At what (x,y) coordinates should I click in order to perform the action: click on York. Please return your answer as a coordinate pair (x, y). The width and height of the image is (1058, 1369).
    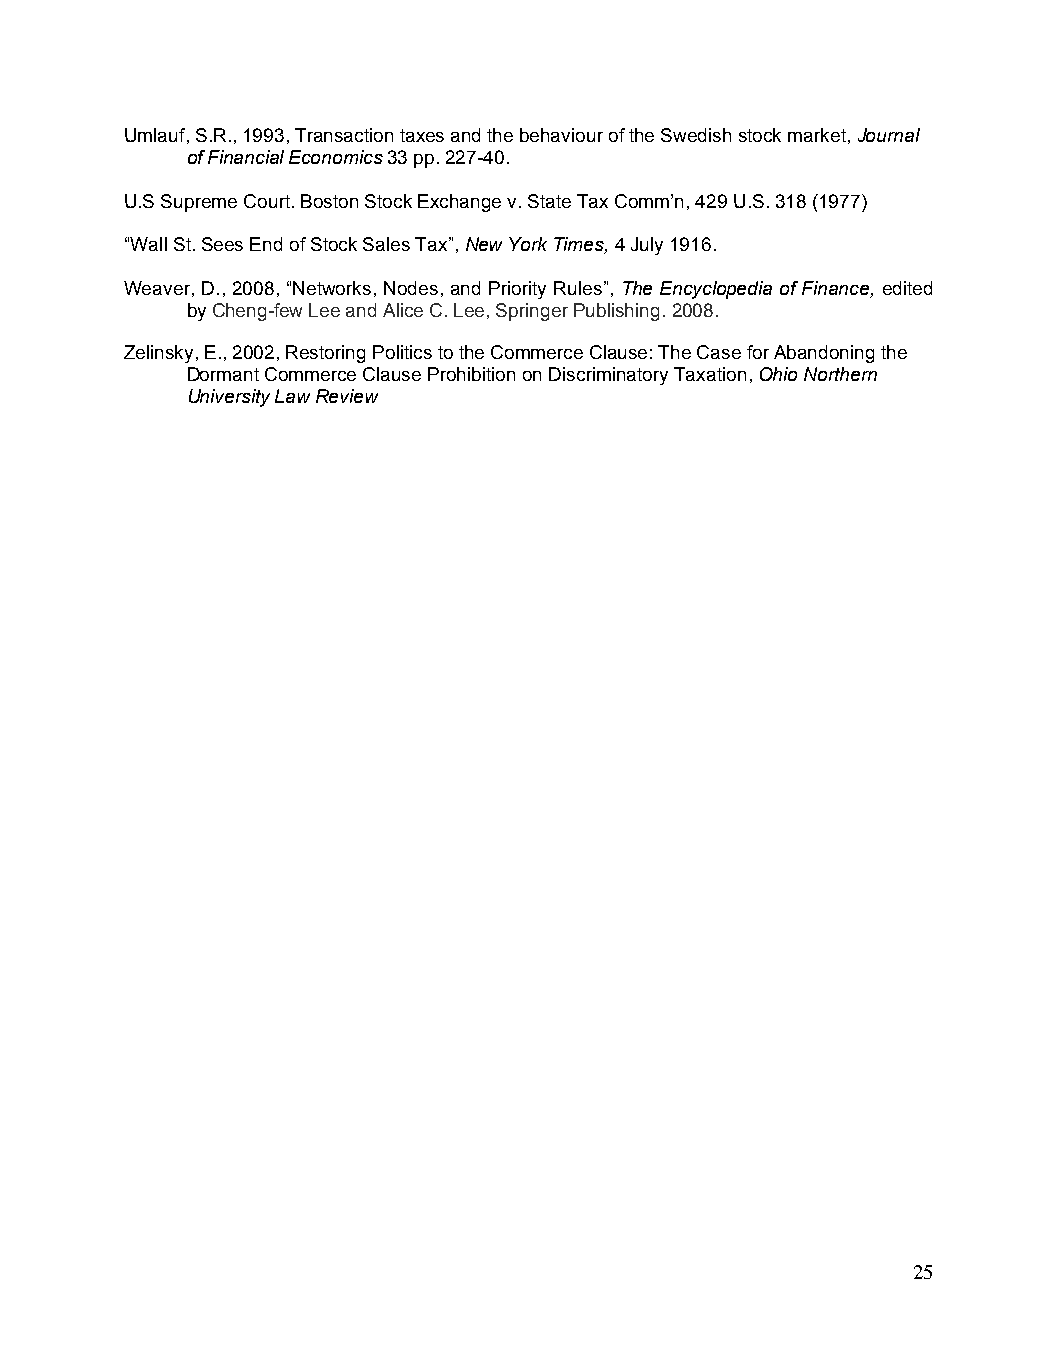
    Looking at the image, I should click on (528, 244).
